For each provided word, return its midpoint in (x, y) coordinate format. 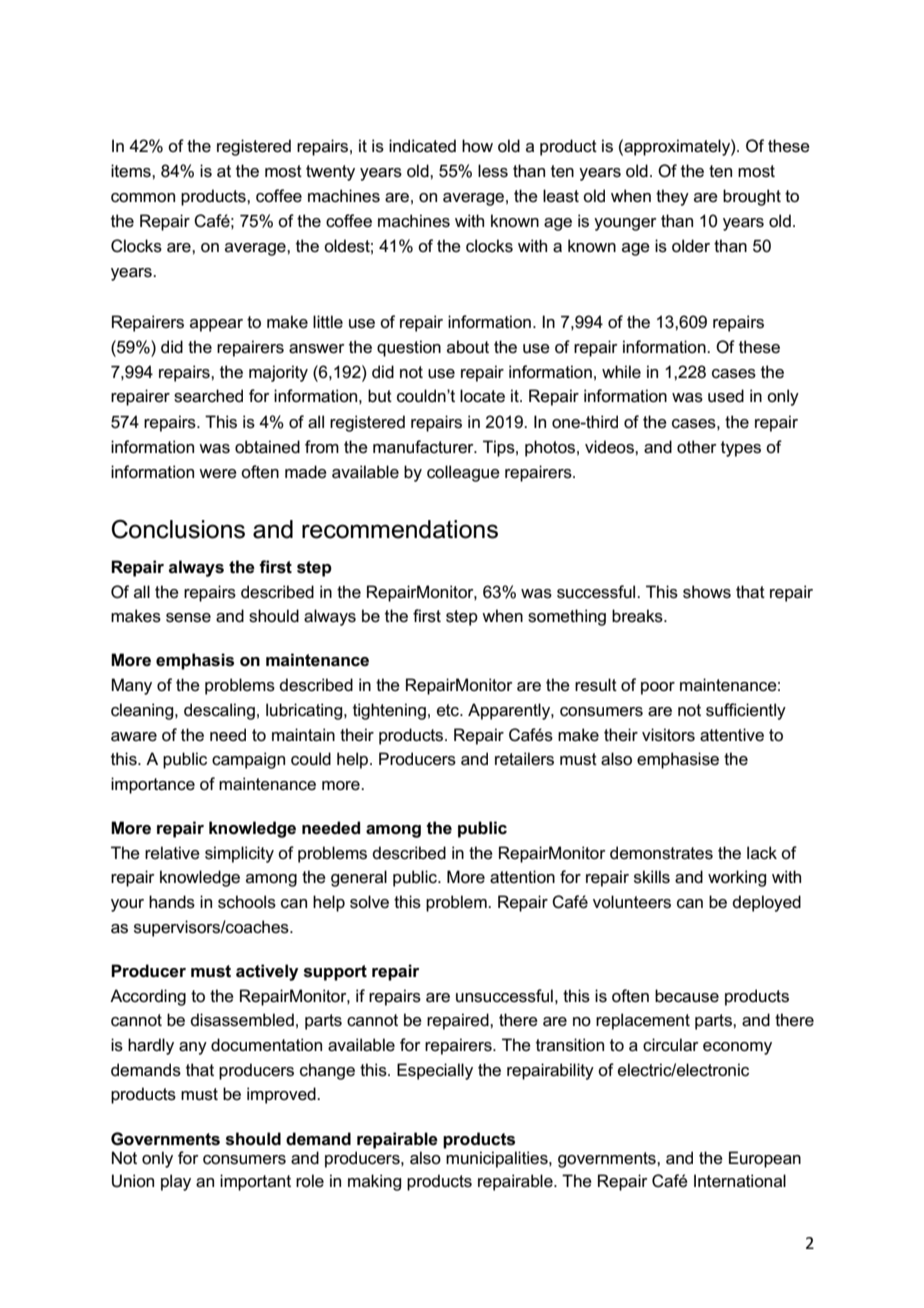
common (143, 198)
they (672, 197)
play (176, 1182)
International (740, 1181)
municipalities (498, 1159)
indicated (422, 146)
